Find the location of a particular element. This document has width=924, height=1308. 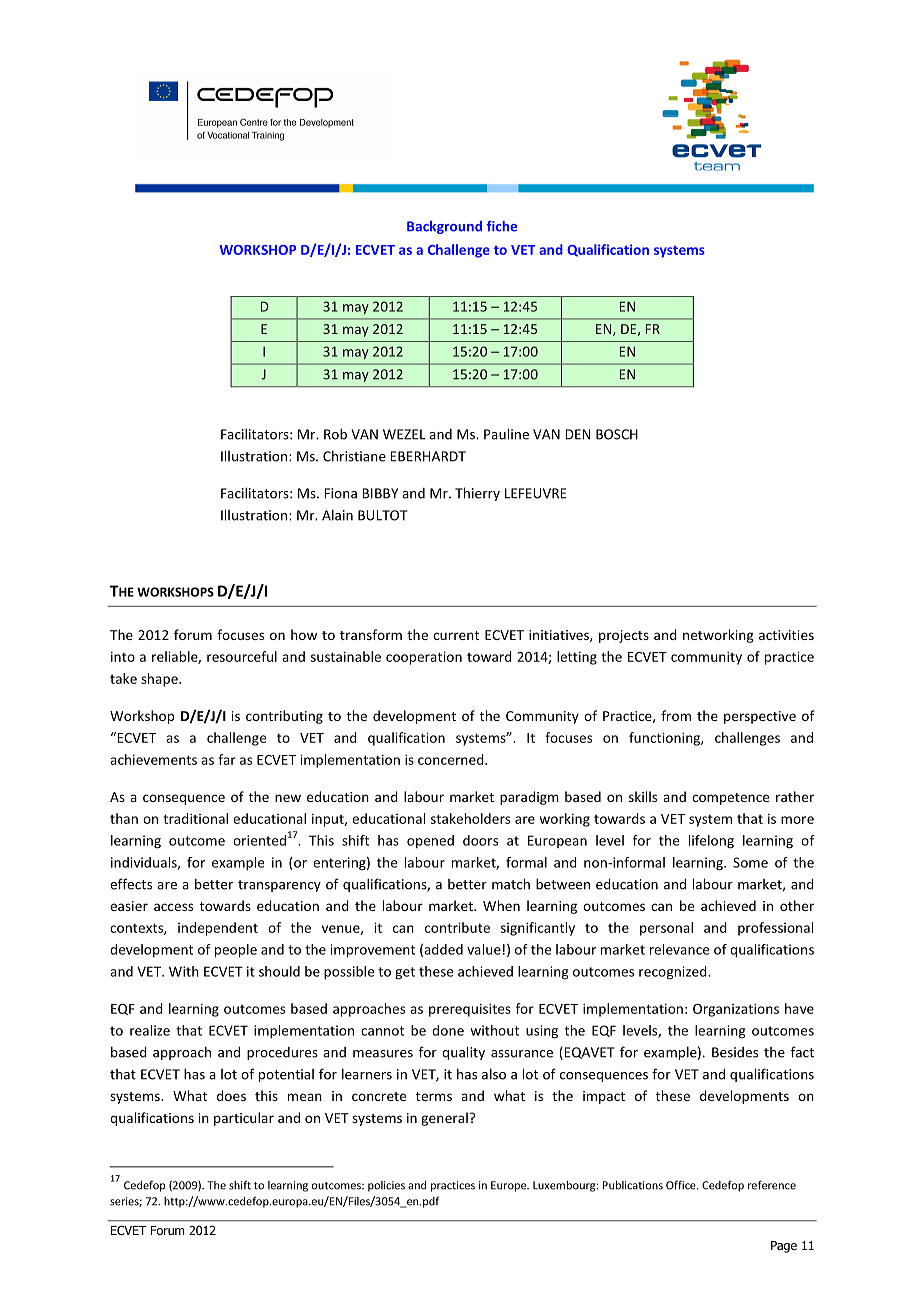

activities is located at coordinates (786, 635).
